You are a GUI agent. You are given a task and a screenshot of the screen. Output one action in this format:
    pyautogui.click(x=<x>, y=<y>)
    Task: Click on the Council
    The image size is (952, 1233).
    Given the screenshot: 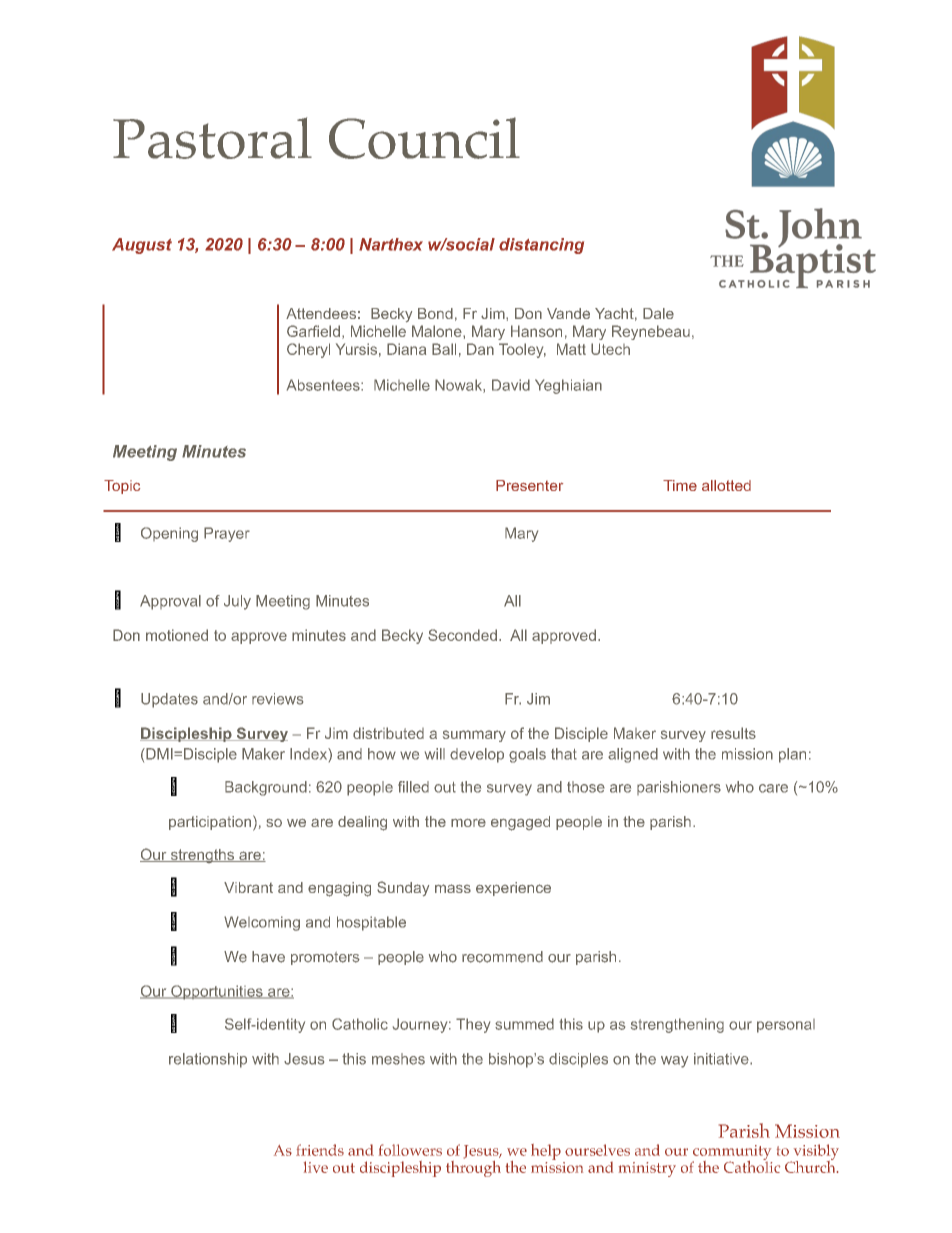 What is the action you would take?
    pyautogui.click(x=424, y=138)
